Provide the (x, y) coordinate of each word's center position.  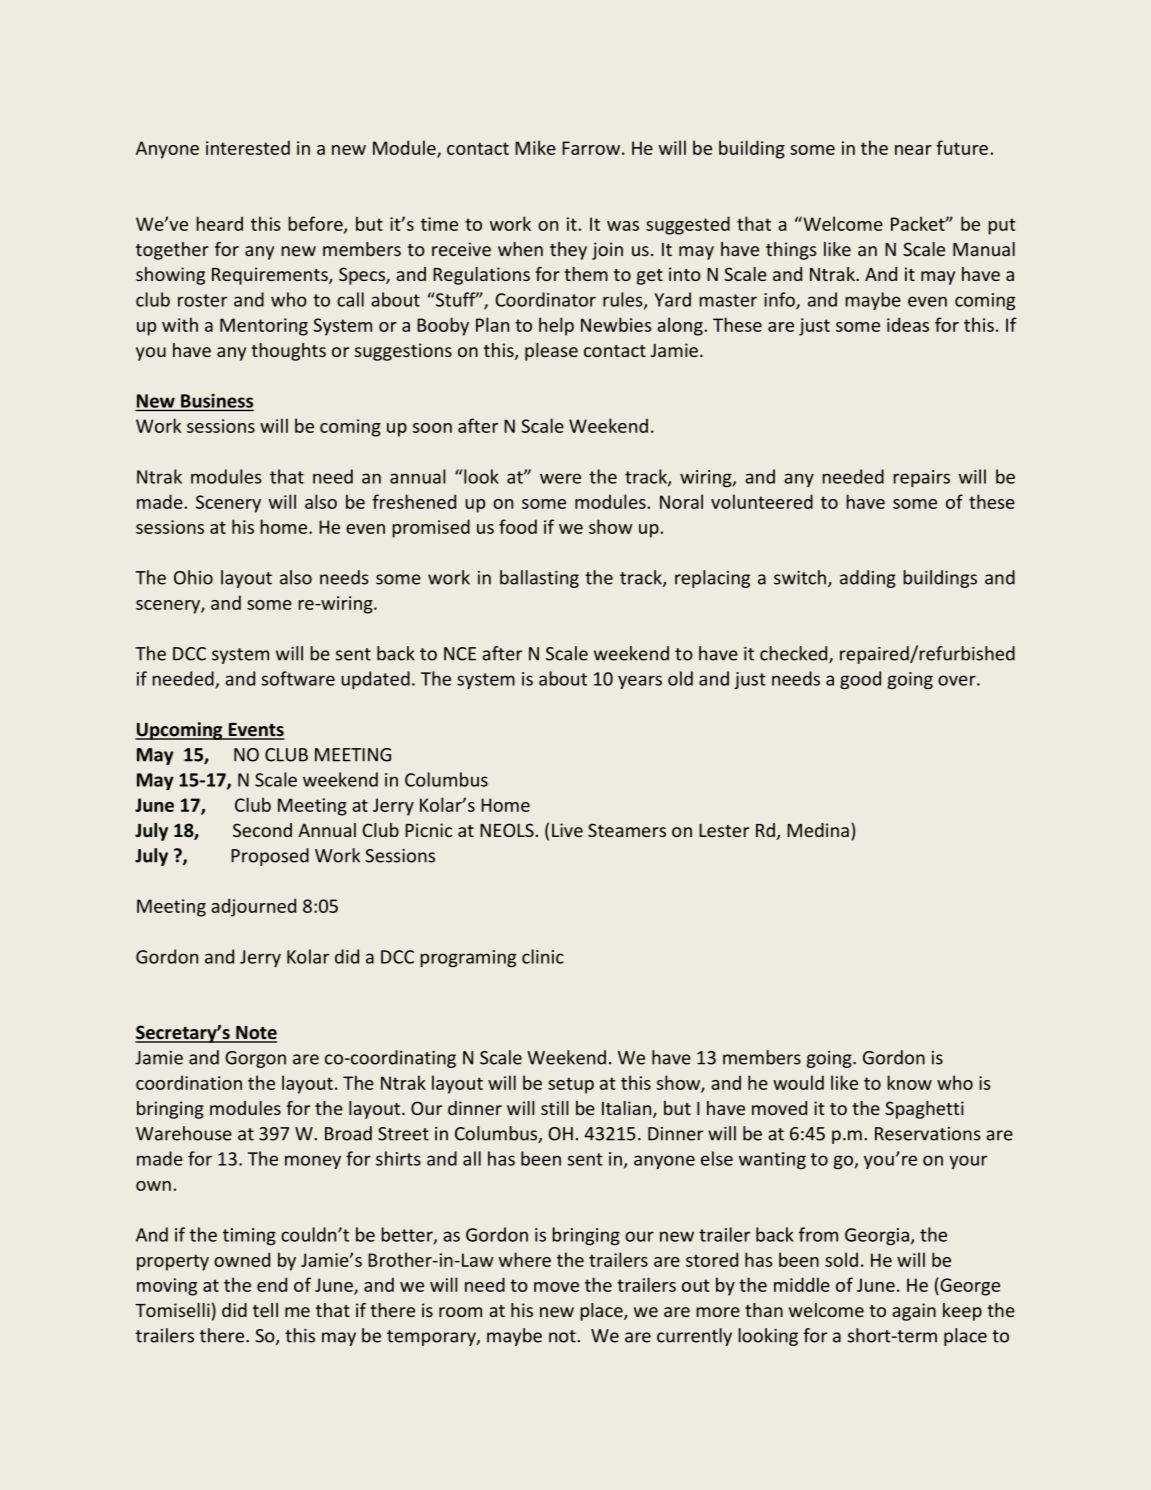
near (913, 150)
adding (868, 579)
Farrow (591, 148)
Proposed (270, 857)
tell (265, 1310)
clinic (543, 956)
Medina (818, 830)
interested (248, 147)
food (518, 526)
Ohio (193, 577)
